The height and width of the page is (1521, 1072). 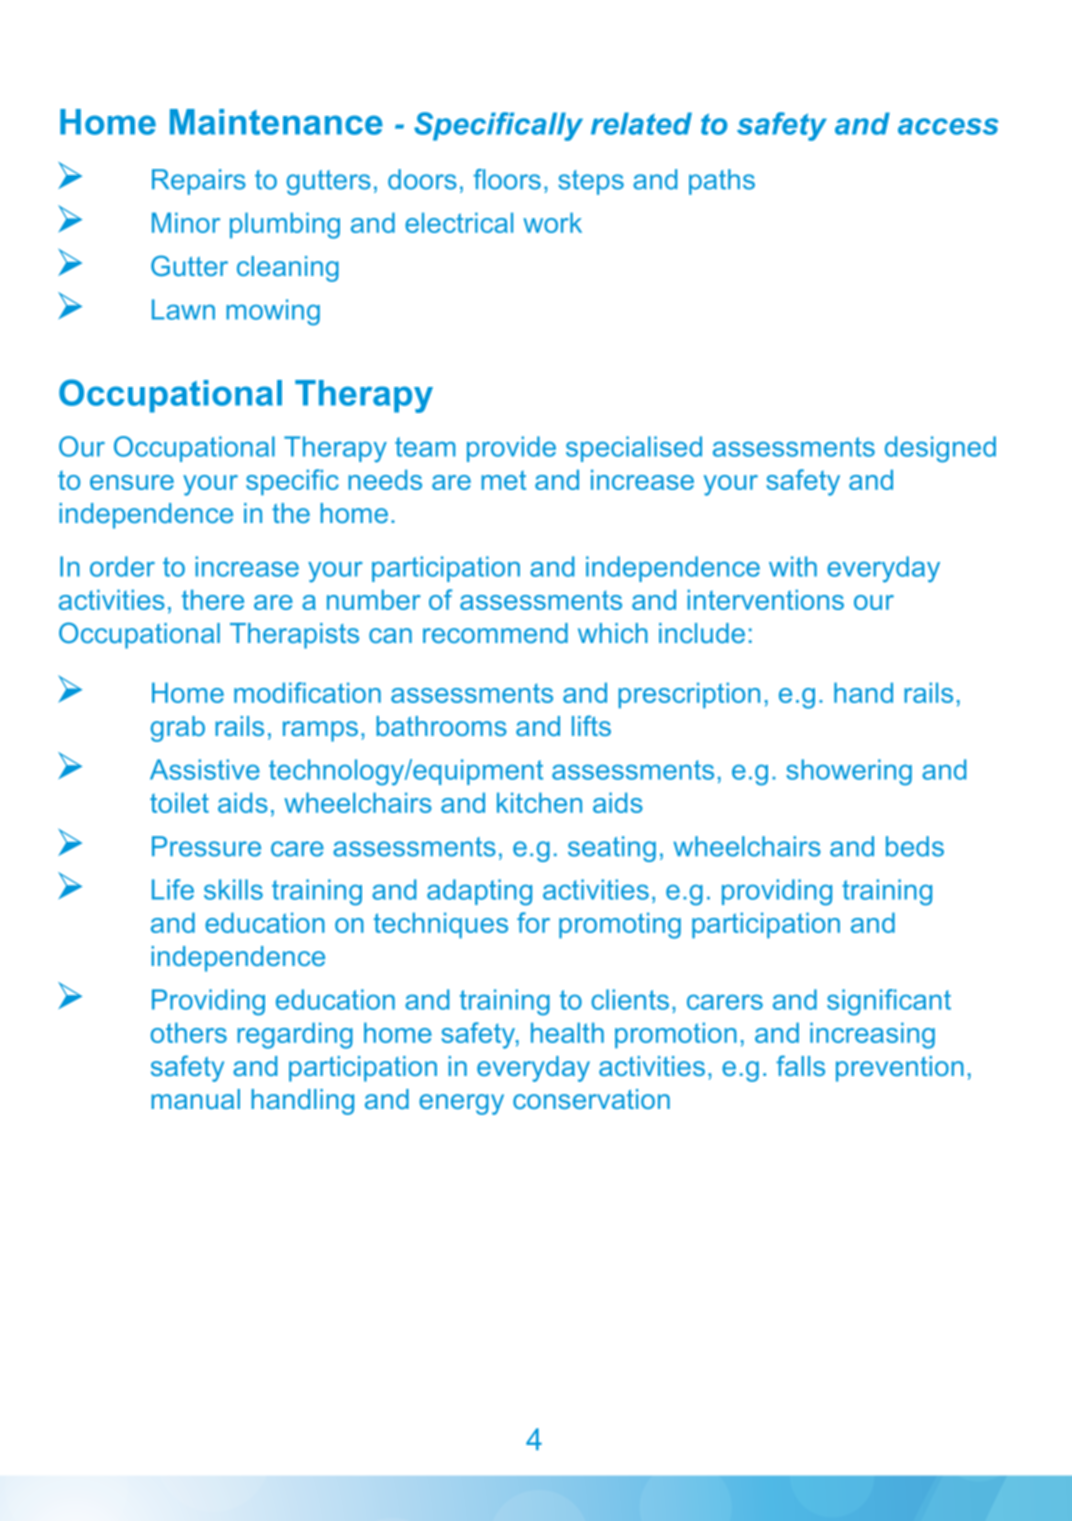 I want to click on Lawn, so click(x=183, y=309).
